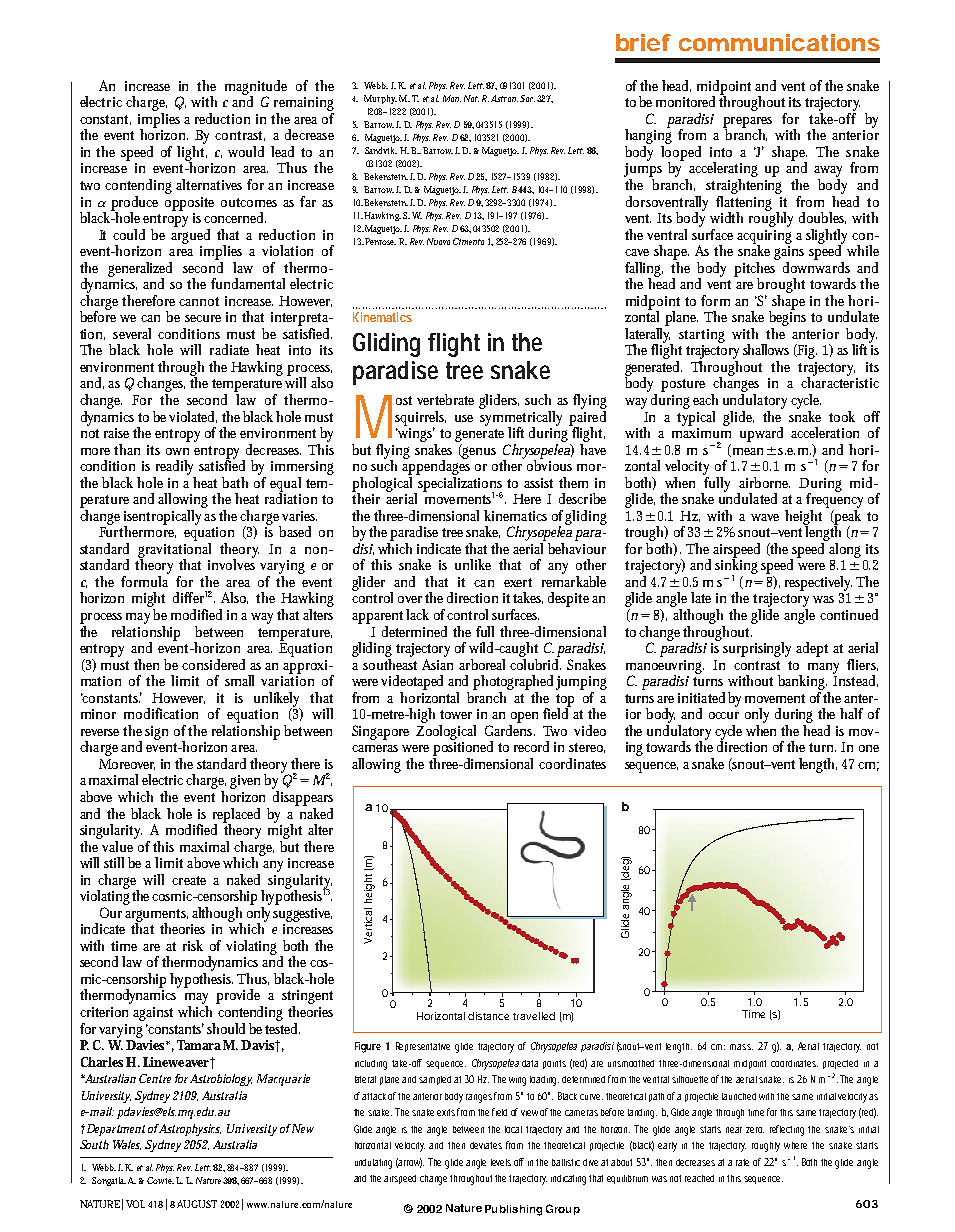 The height and width of the document is (1232, 955). Describe the element at coordinates (193, 945) in the document. I see `risk` at that location.
